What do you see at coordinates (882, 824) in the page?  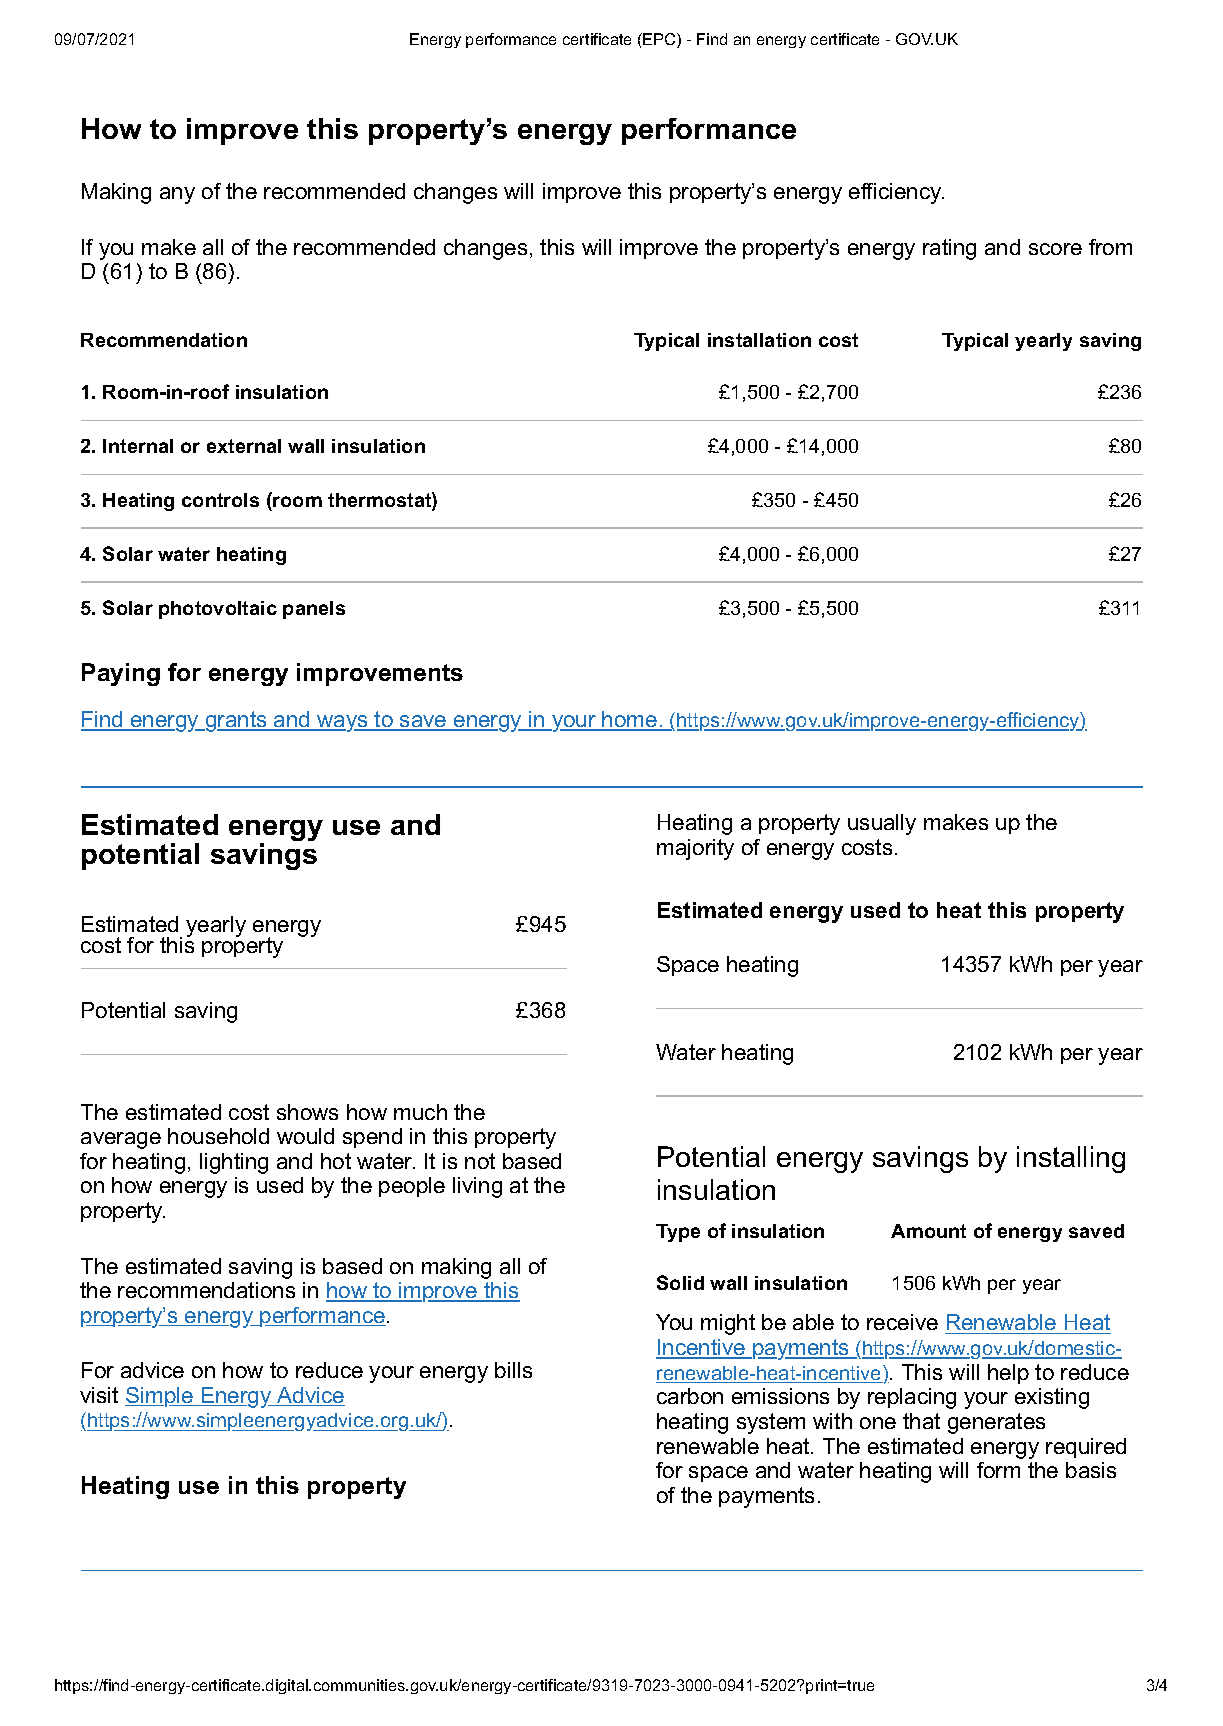 I see `usually` at bounding box center [882, 824].
